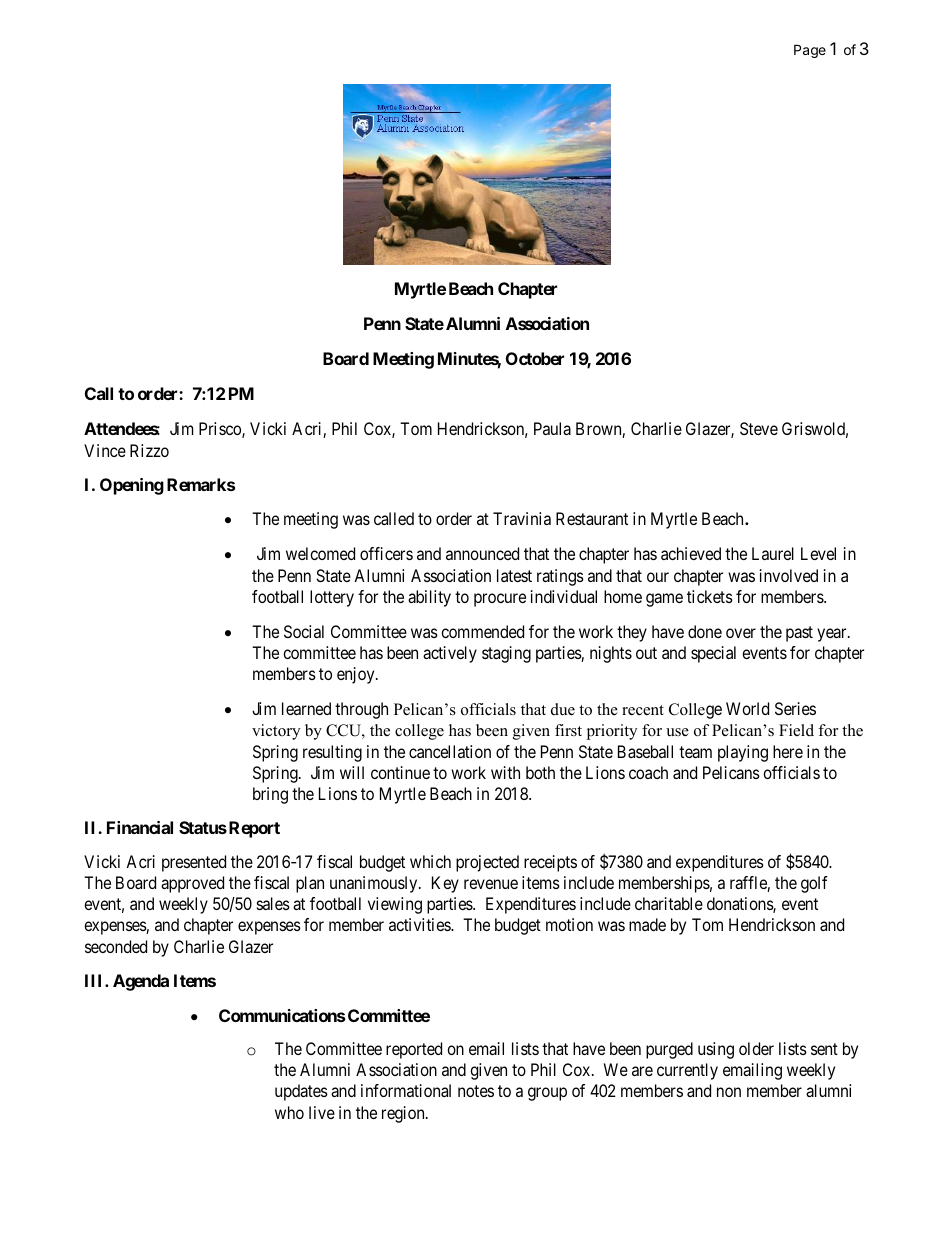  I want to click on who, so click(289, 1112).
